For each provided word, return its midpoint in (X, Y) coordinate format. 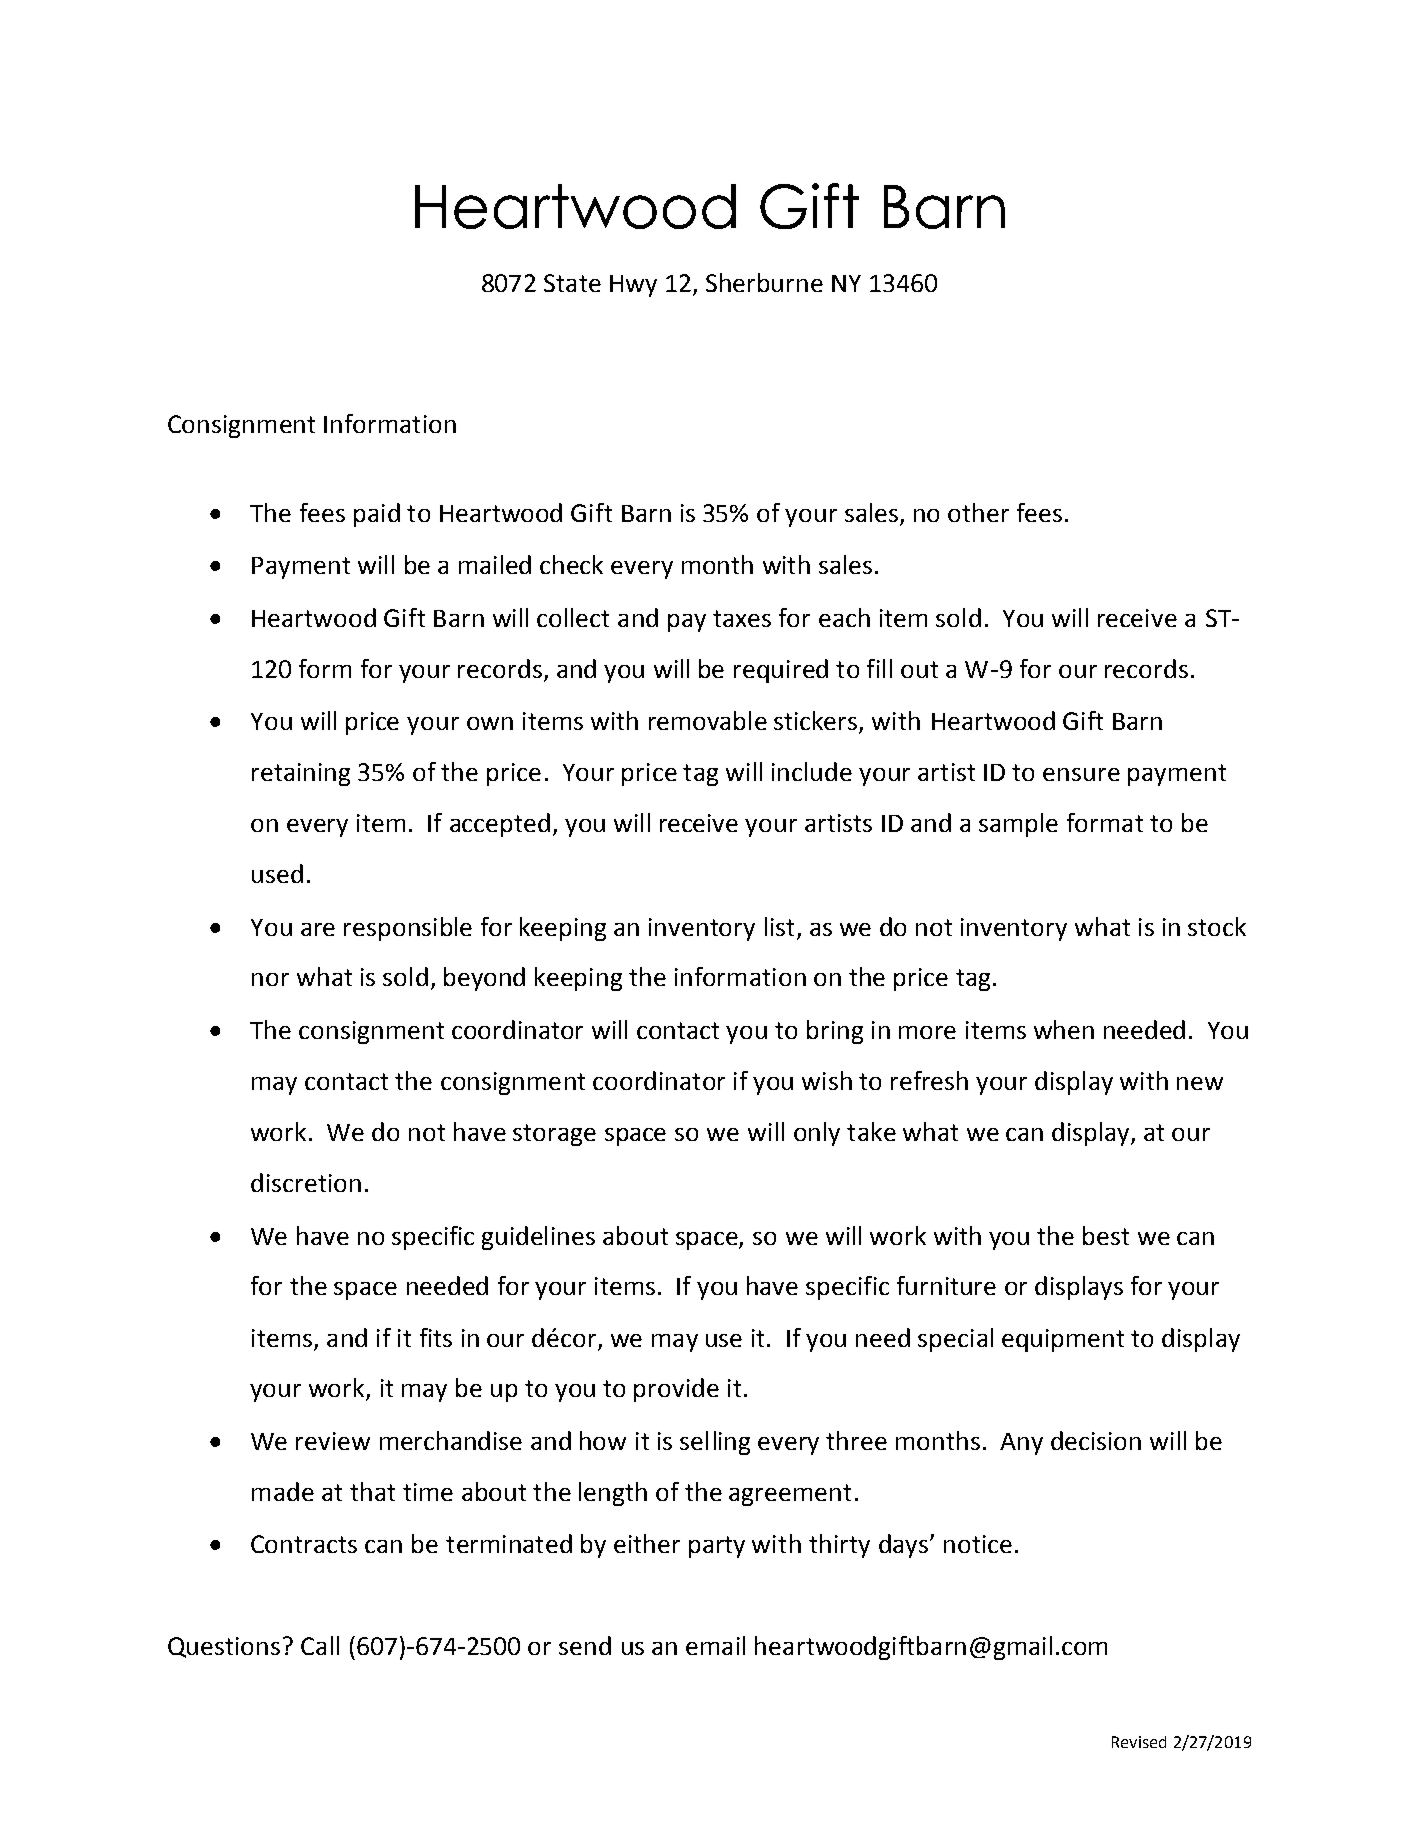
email (715, 1645)
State (572, 283)
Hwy (633, 286)
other (978, 512)
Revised (1139, 1742)
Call (320, 1645)
